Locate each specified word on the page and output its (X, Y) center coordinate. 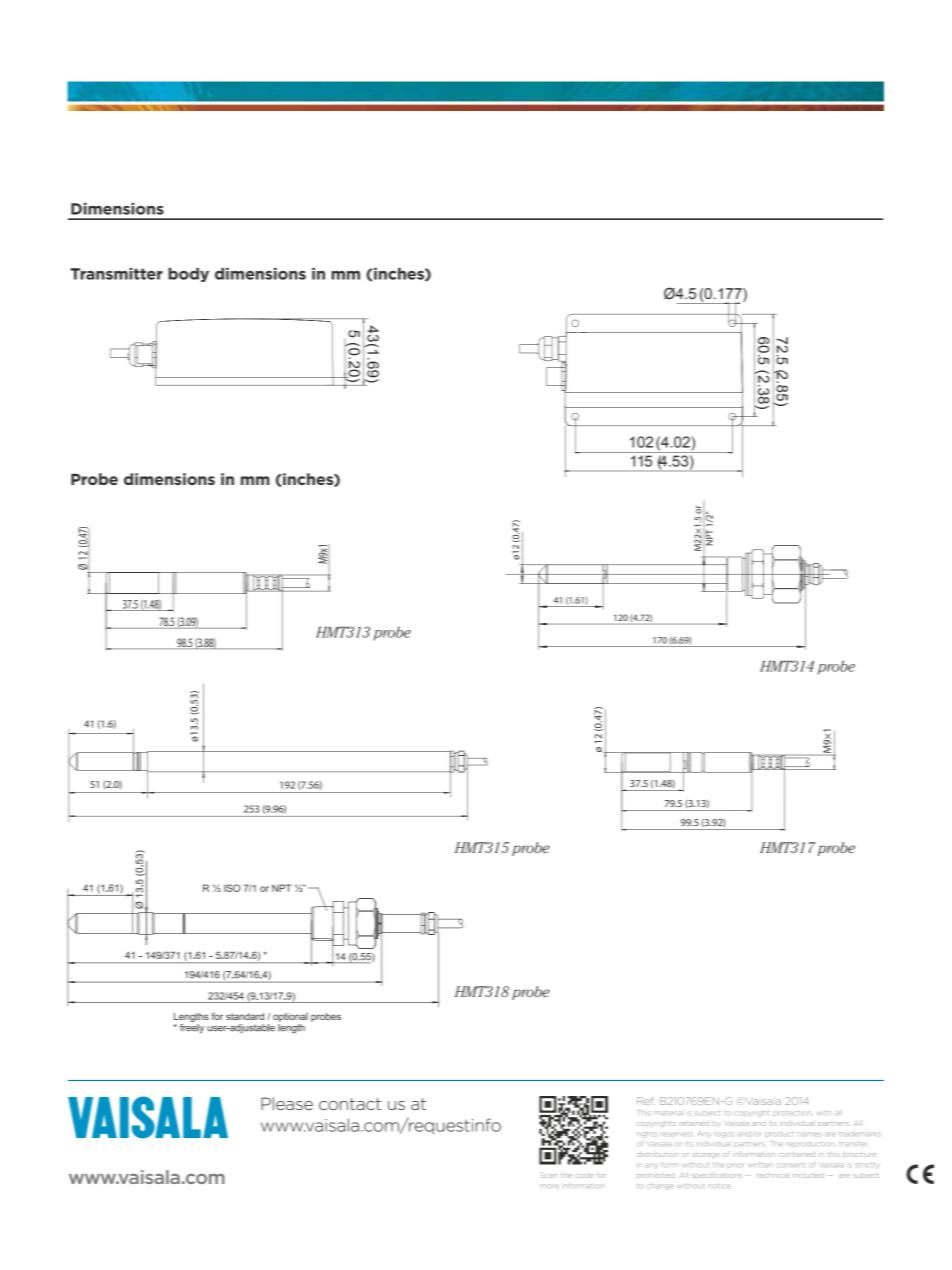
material (668, 1113)
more (549, 1186)
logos (725, 1135)
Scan (549, 1175)
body (188, 275)
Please (287, 1103)
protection (791, 1113)
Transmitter (116, 274)
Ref (646, 1101)
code (584, 1176)
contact (350, 1104)
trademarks (860, 1134)
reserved (677, 1134)
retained (694, 1124)
